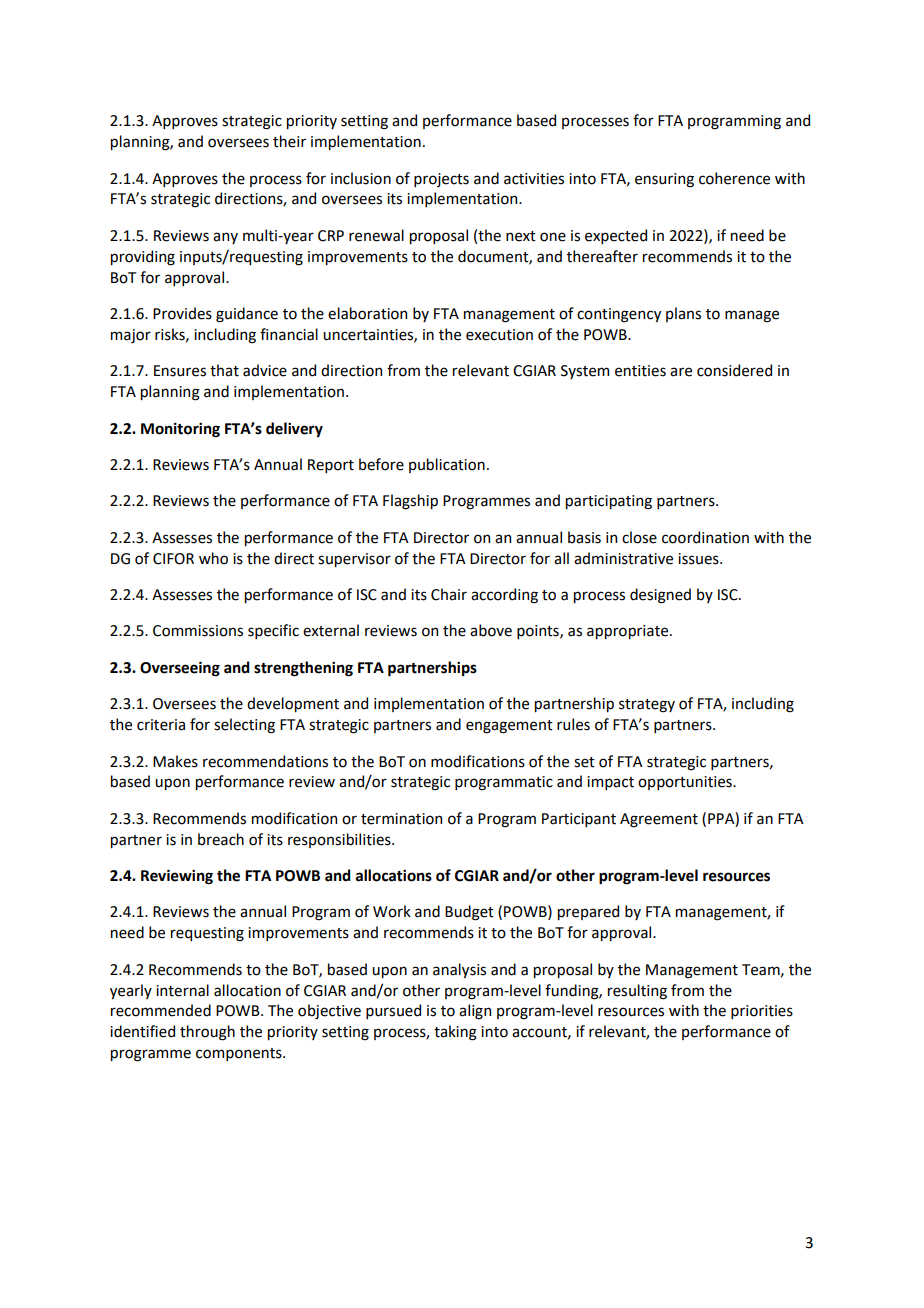  I want to click on Provides, so click(182, 313).
